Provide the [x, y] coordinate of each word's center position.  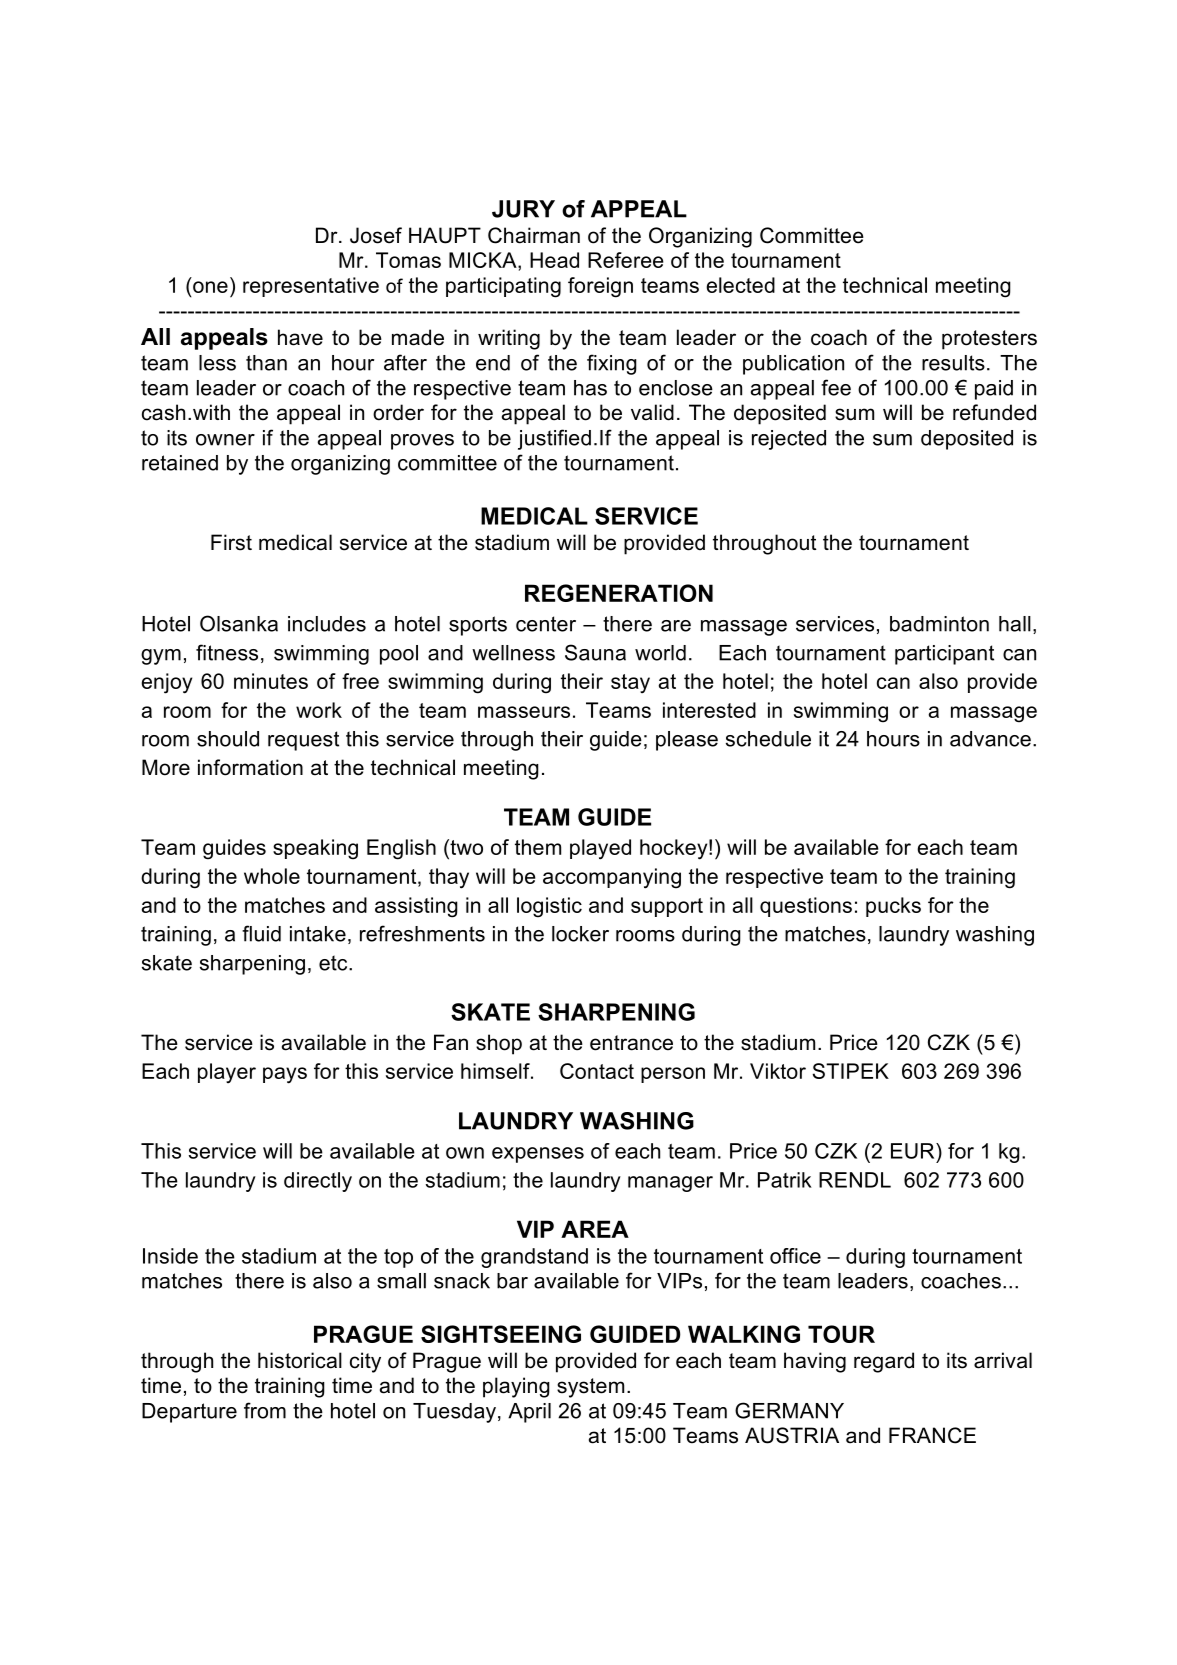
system [590, 1388]
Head [554, 260]
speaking [315, 849]
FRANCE [932, 1435]
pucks [893, 907]
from [265, 1410]
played [600, 849]
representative [311, 287]
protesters [989, 340]
